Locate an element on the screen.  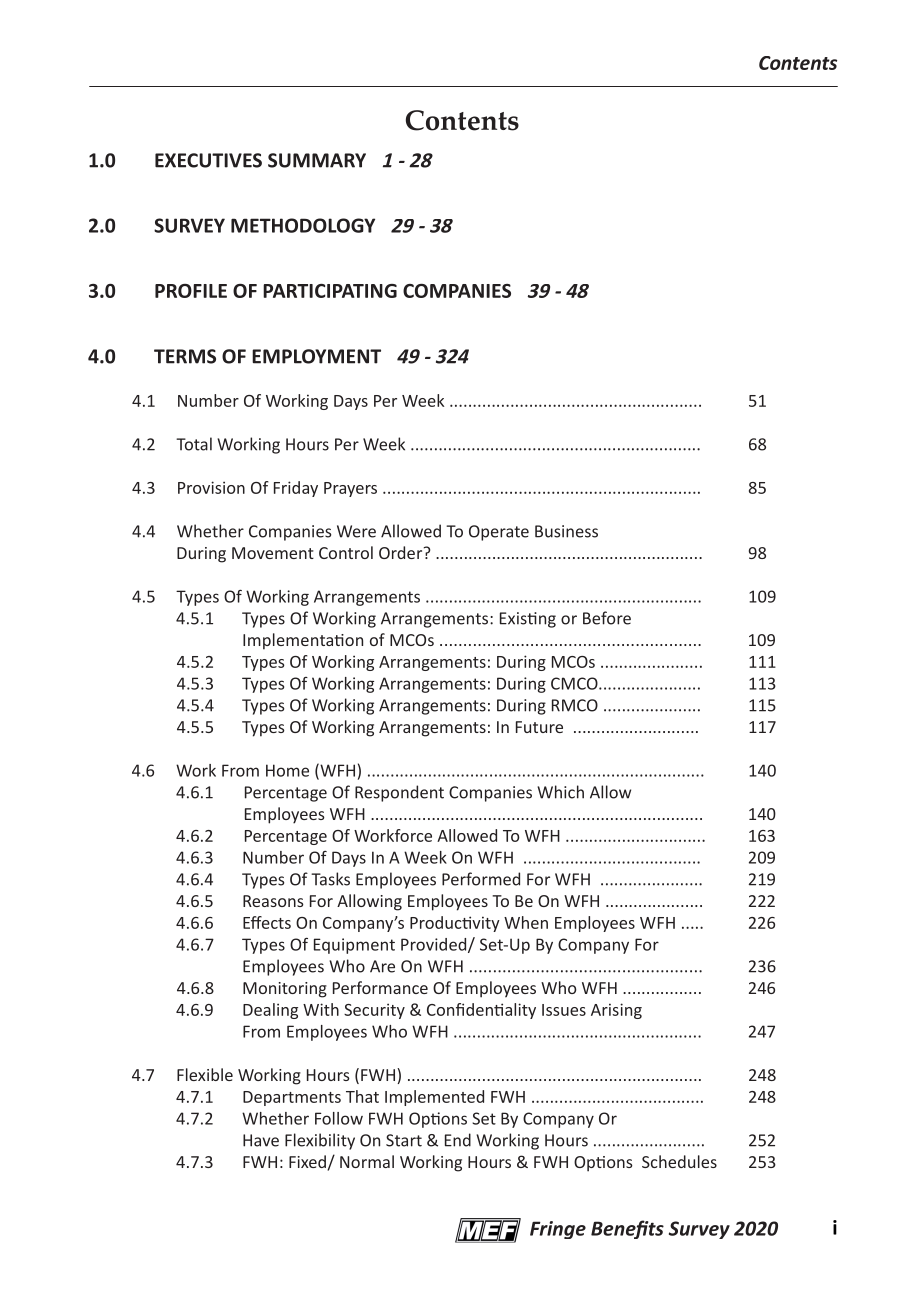
PARTICIPATING is located at coordinates (330, 291).
